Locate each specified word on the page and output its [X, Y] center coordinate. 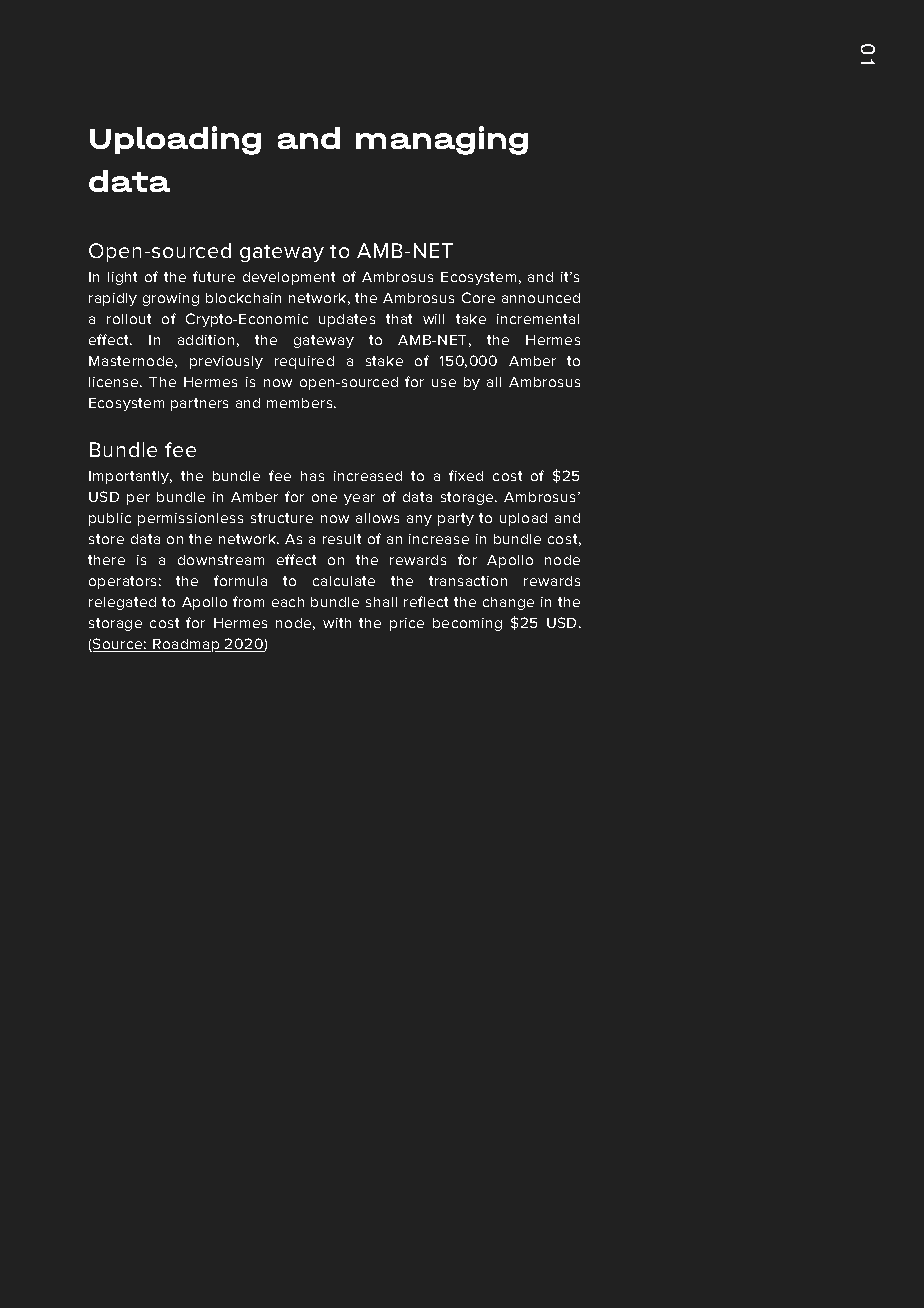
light [122, 278]
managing [442, 140]
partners [199, 404]
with [337, 623]
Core [478, 297]
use [444, 383]
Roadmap [186, 645]
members [301, 403]
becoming [467, 624]
